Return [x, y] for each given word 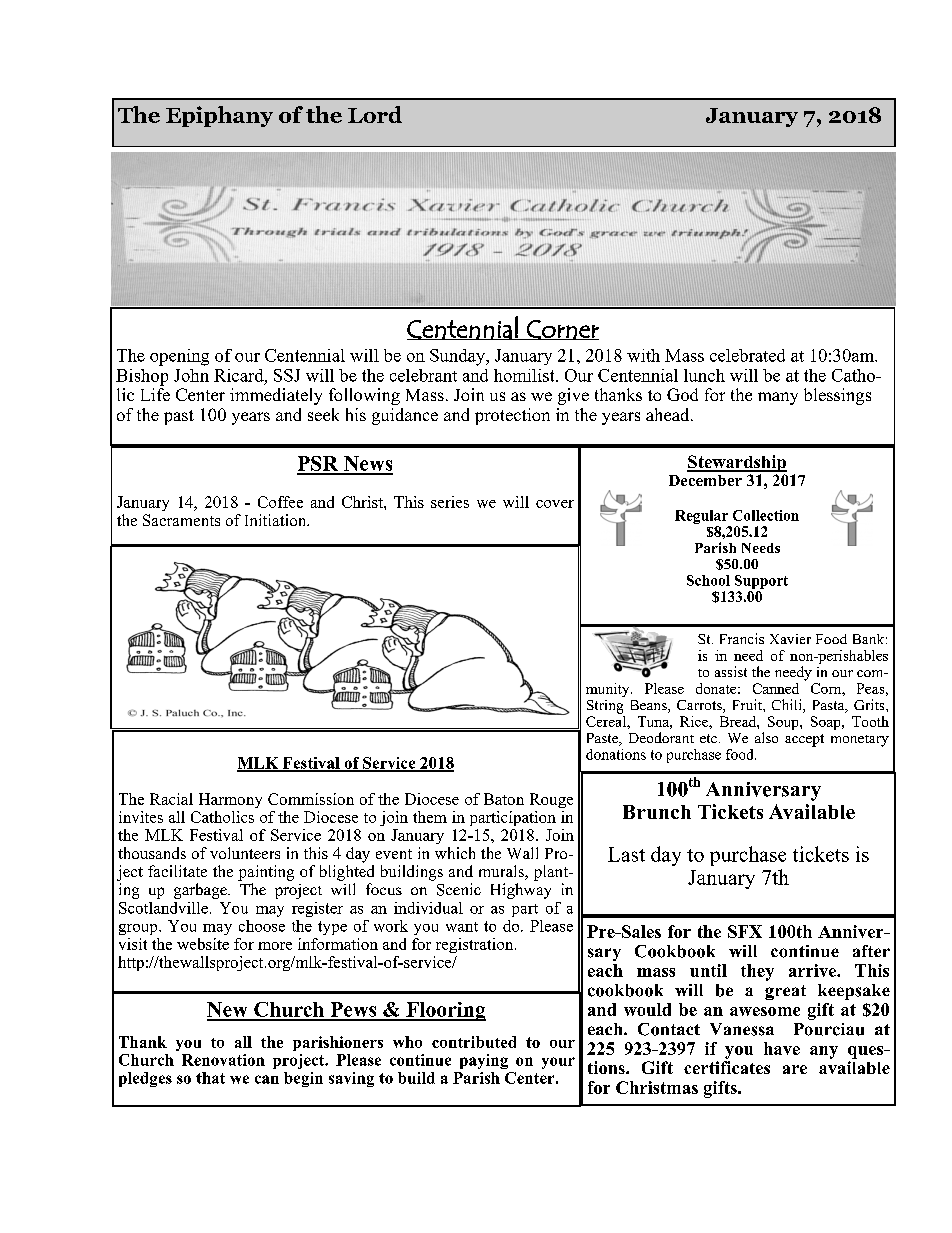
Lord [375, 114]
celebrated [747, 355]
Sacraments [181, 520]
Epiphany [219, 116]
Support [761, 582]
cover [555, 504]
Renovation [223, 1060]
